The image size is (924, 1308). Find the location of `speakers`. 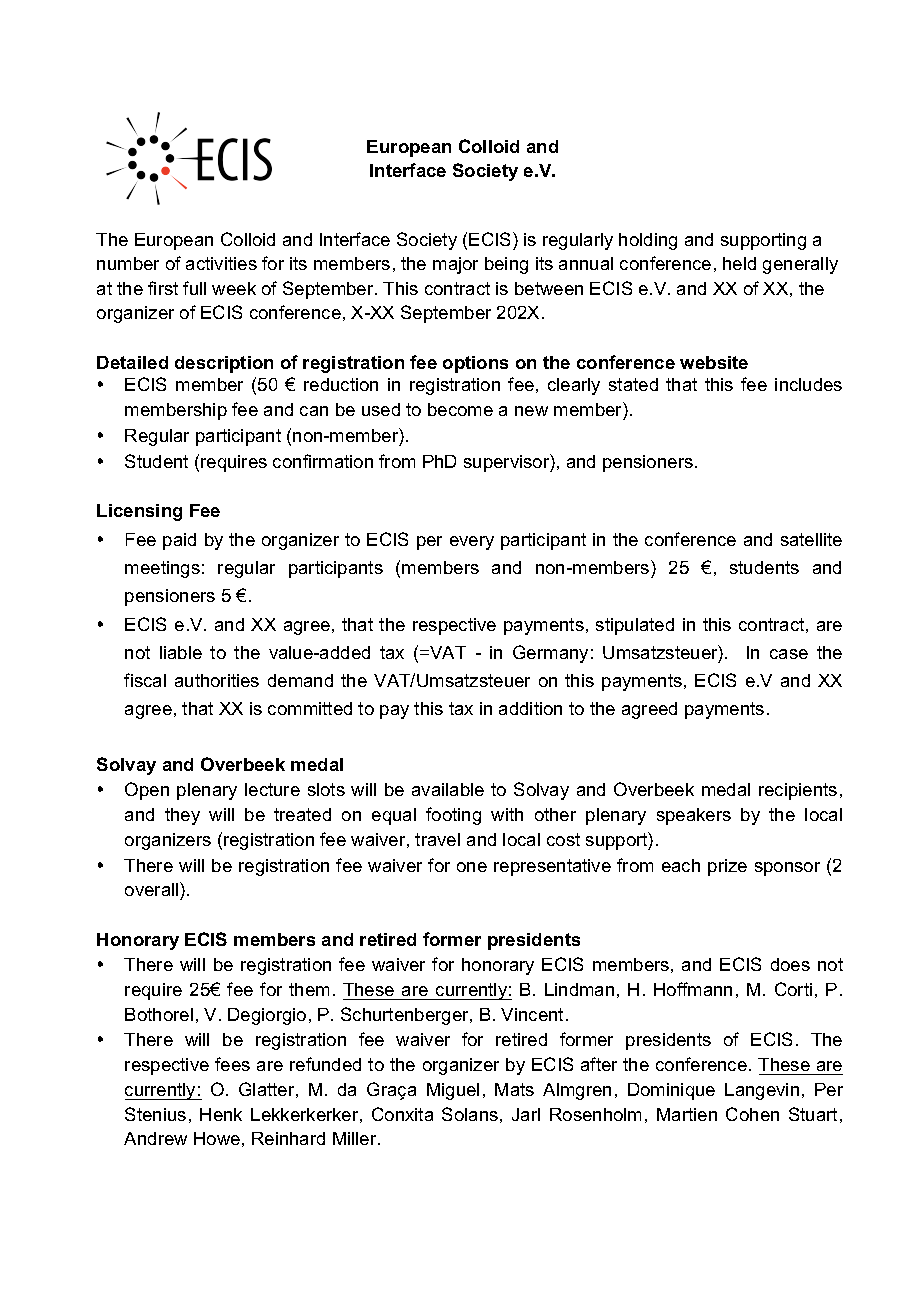

speakers is located at coordinates (694, 816).
